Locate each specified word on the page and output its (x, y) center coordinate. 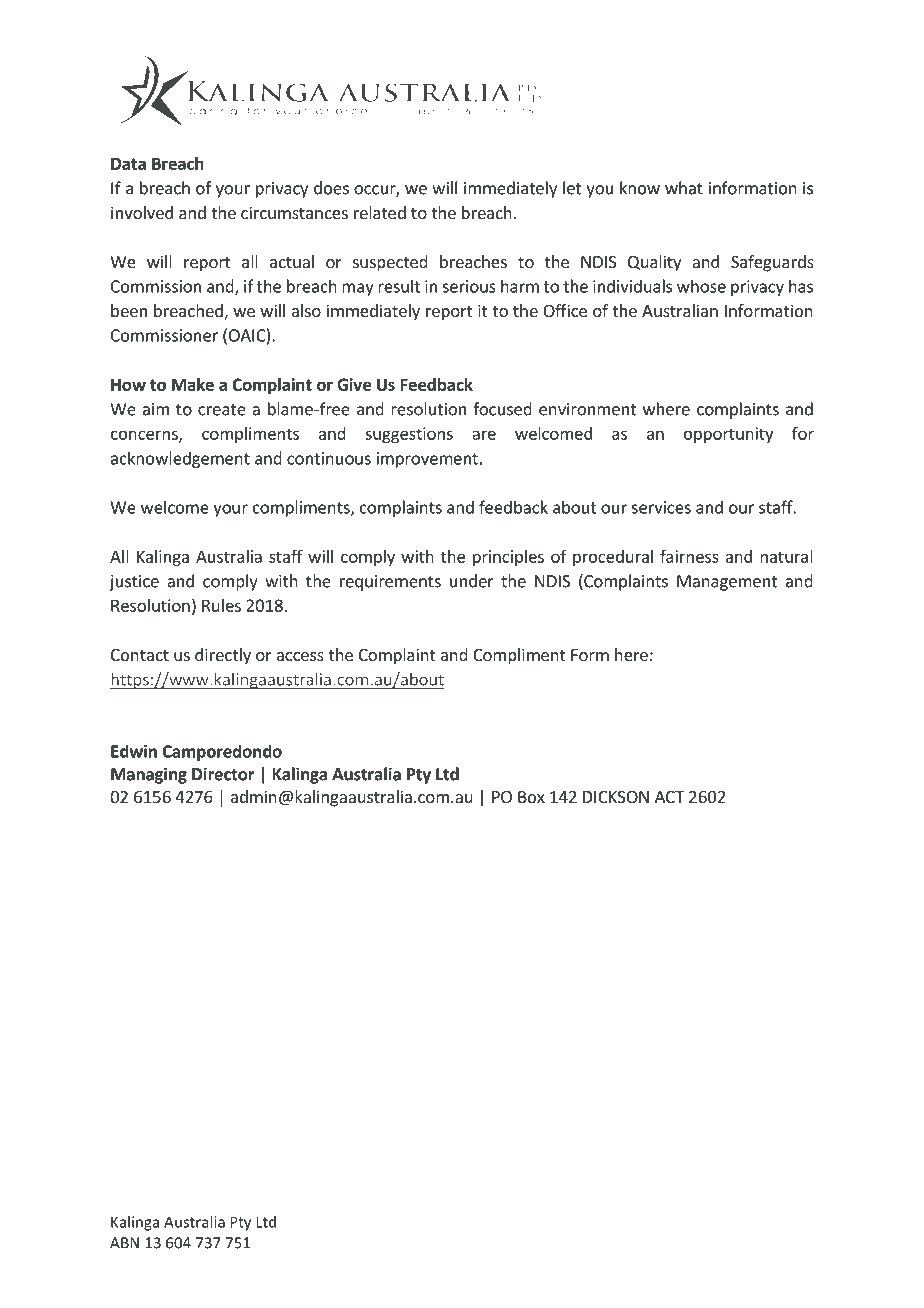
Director (223, 774)
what (684, 188)
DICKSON (616, 797)
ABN (124, 1243)
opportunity (728, 435)
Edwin (134, 751)
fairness (689, 556)
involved (142, 212)
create (222, 410)
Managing (149, 775)
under (472, 581)
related (380, 212)
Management (727, 583)
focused (502, 409)
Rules (221, 605)
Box (531, 797)
